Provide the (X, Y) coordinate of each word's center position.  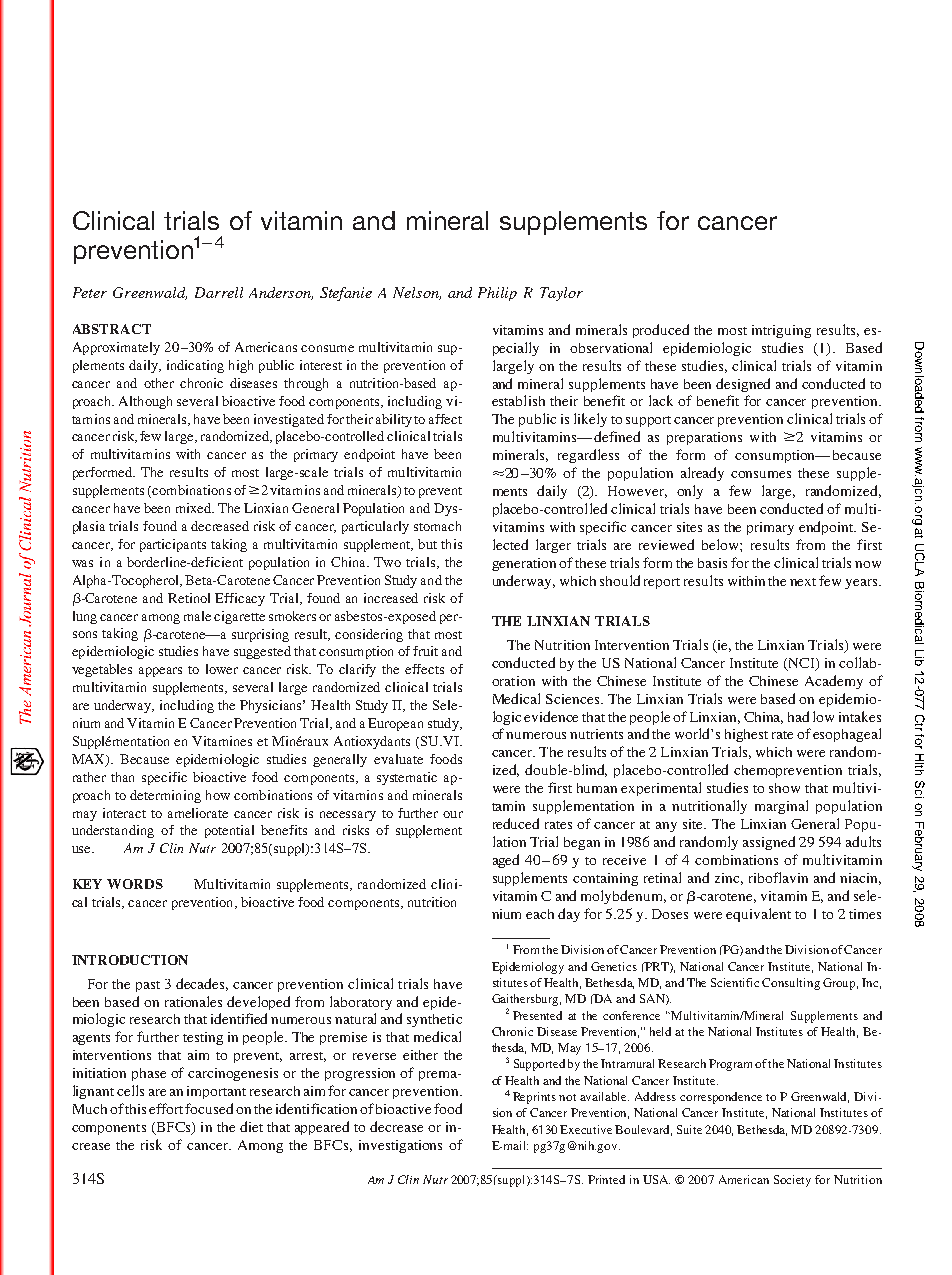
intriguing (781, 331)
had (798, 716)
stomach (437, 526)
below (721, 544)
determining (165, 796)
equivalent (758, 915)
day (569, 915)
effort (167, 1108)
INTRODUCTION (130, 960)
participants (173, 545)
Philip (497, 294)
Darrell (219, 292)
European (395, 724)
